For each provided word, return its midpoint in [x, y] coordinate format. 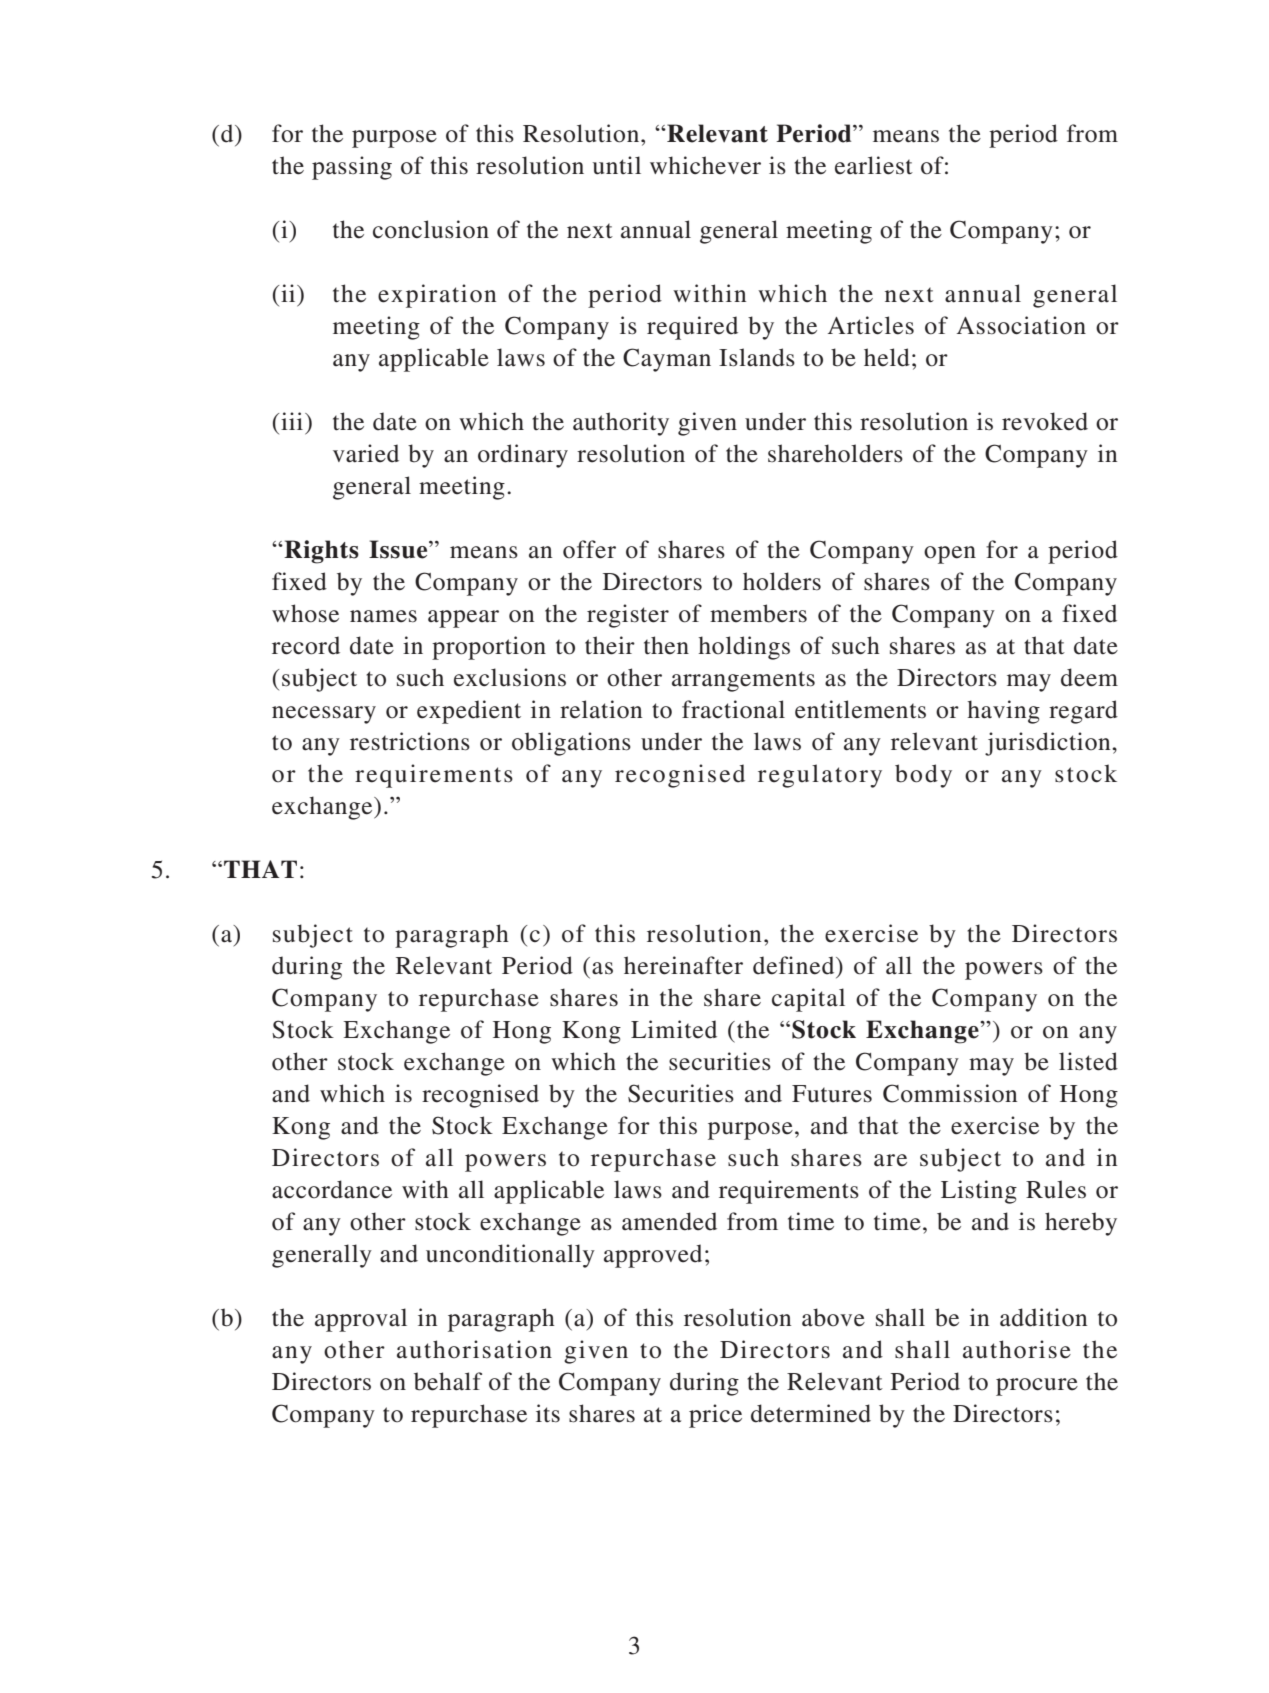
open [950, 555]
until [617, 165]
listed [1088, 1061]
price [715, 1416]
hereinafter [683, 965]
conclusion [431, 229]
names [383, 616]
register [628, 616]
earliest [874, 165]
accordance [332, 1189]
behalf [448, 1381]
